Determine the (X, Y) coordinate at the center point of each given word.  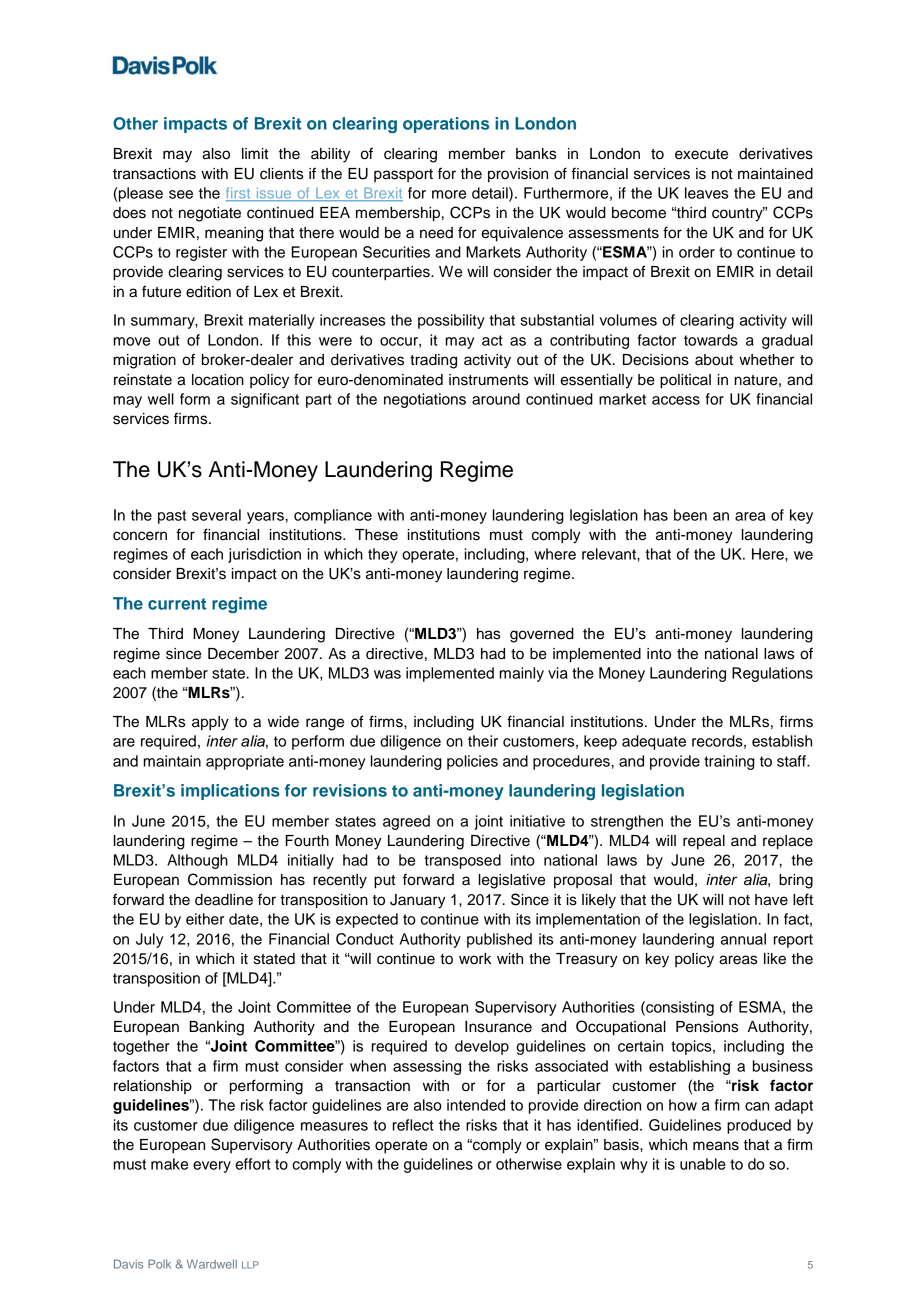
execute (701, 154)
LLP (250, 1265)
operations (446, 125)
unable (703, 1164)
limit (255, 153)
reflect (413, 1125)
